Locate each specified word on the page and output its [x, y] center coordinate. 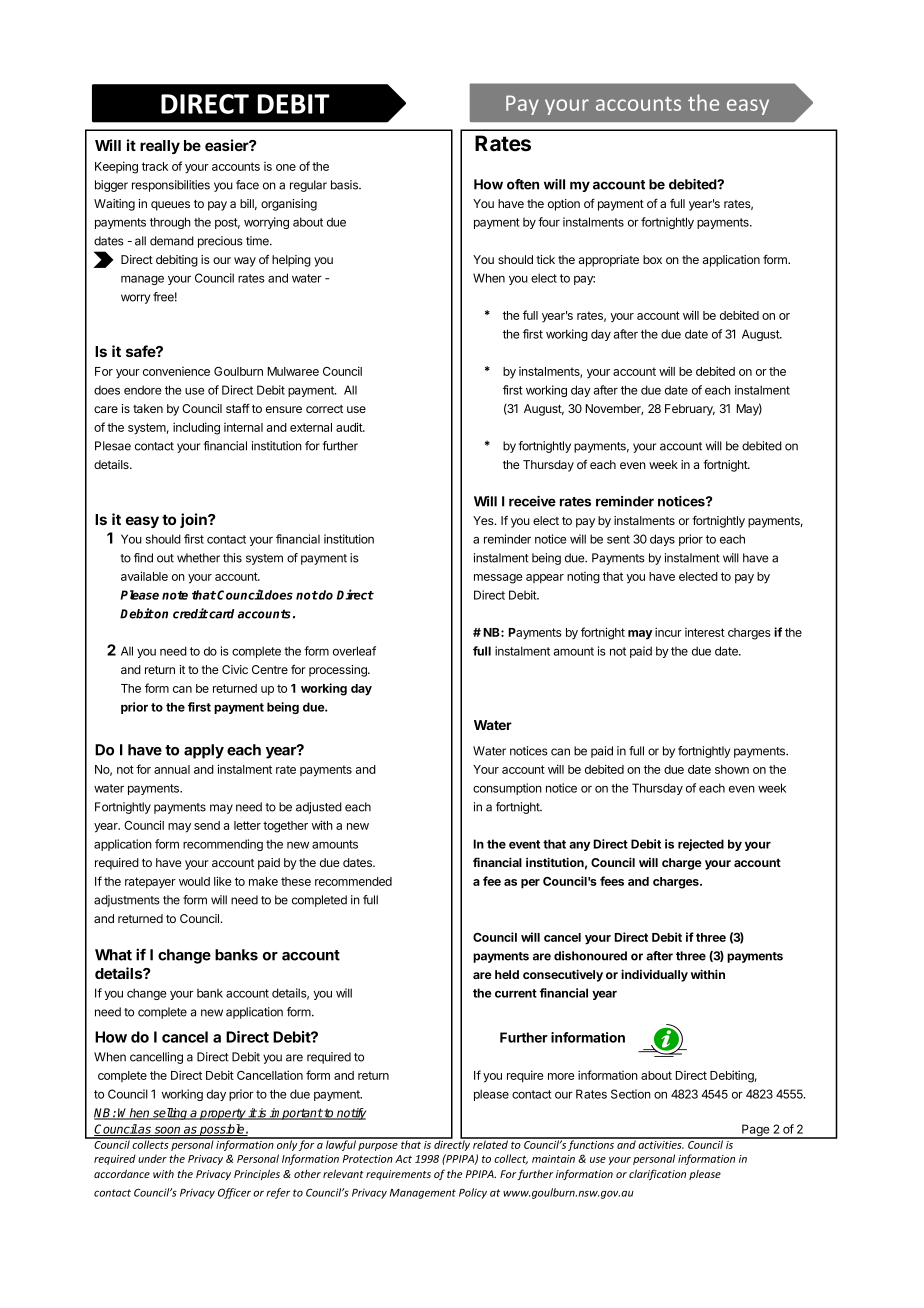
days [662, 540]
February [690, 410]
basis [345, 185]
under [152, 1158]
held [507, 974]
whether [198, 558]
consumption [507, 789]
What [113, 955]
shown [732, 769]
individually [654, 975]
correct [324, 409]
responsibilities [171, 186]
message [498, 579]
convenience [176, 371]
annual [172, 769]
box [652, 259]
